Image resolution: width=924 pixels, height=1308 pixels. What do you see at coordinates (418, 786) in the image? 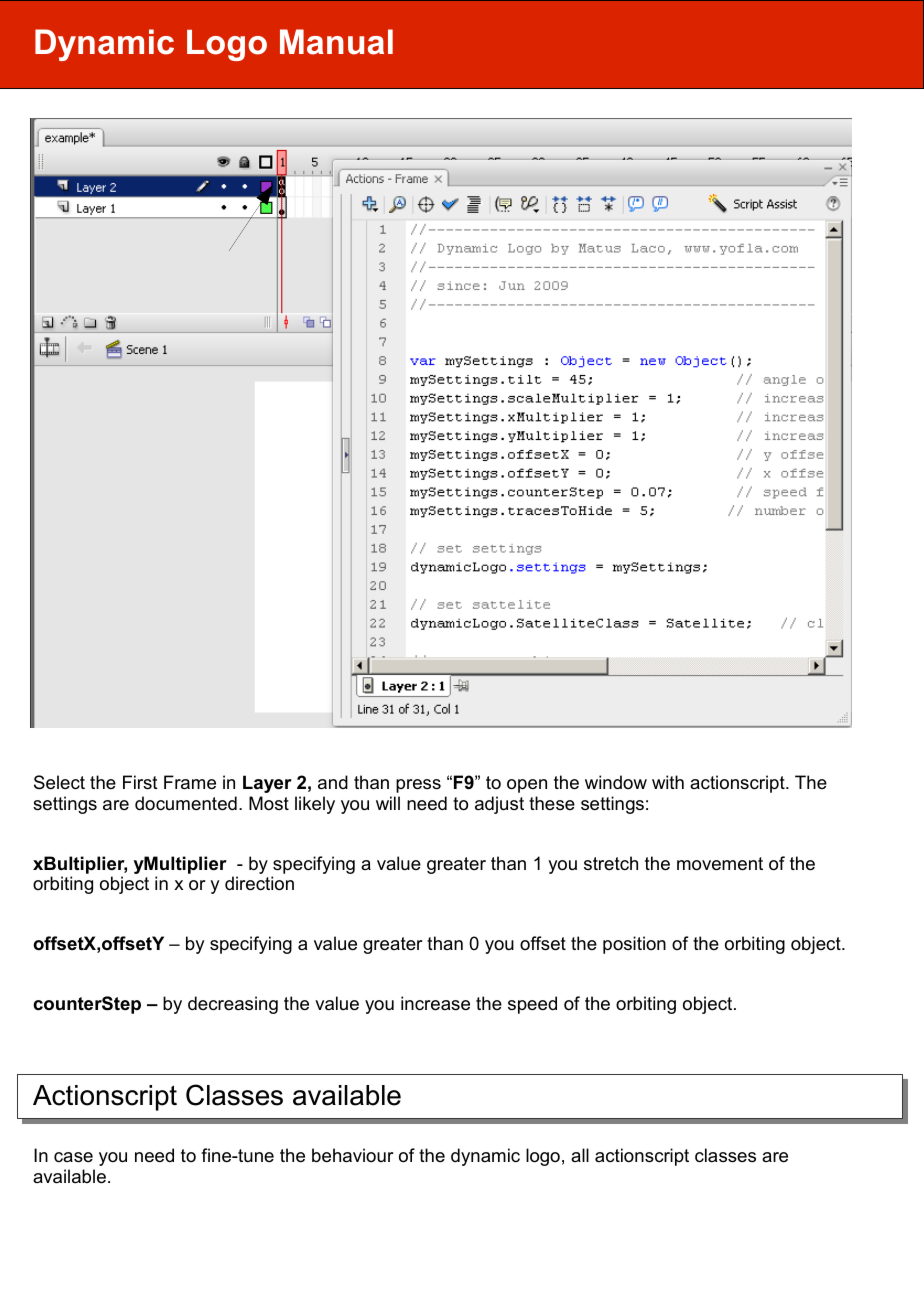
I see `press` at bounding box center [418, 786].
